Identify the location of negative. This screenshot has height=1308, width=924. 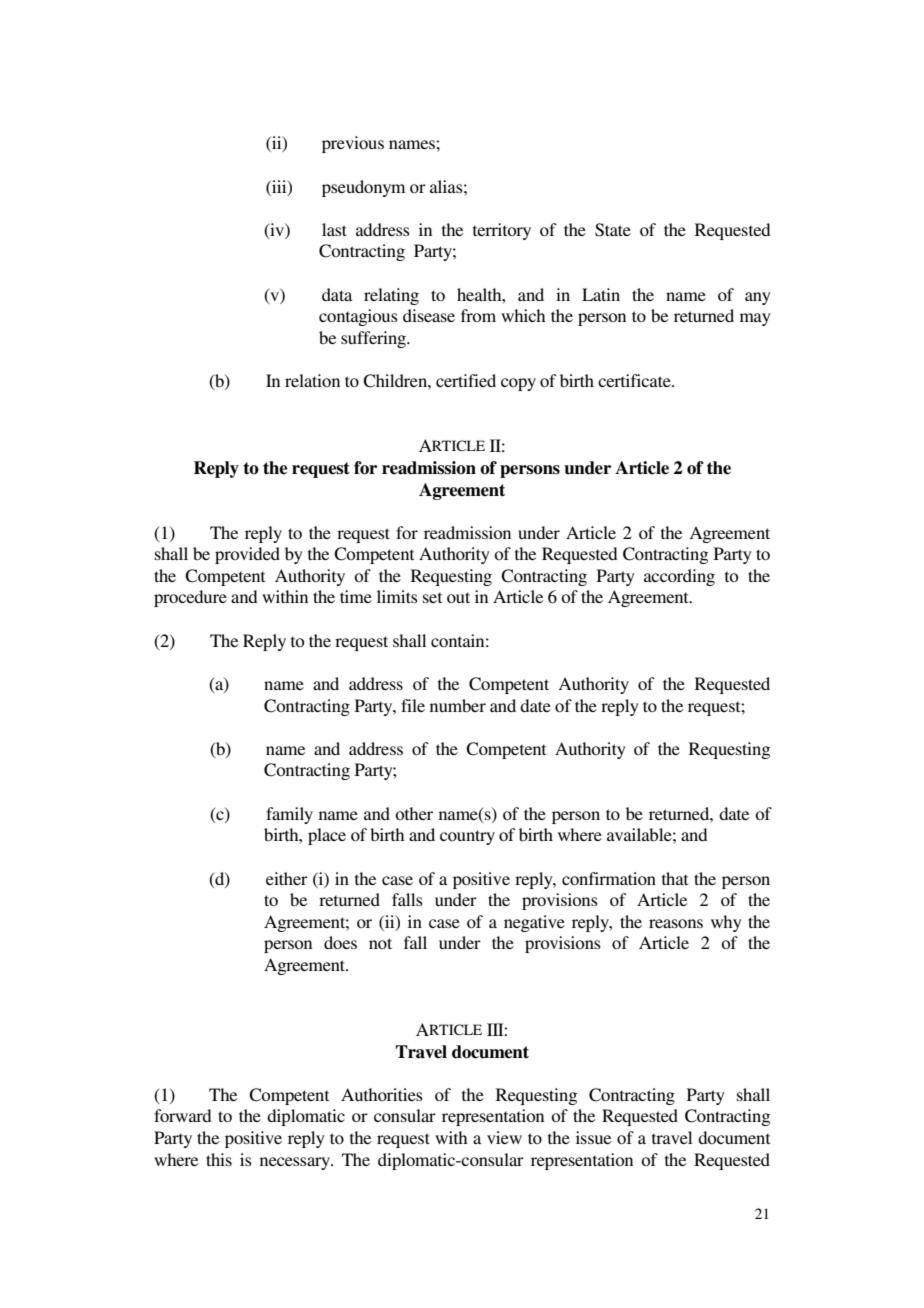
(534, 923).
